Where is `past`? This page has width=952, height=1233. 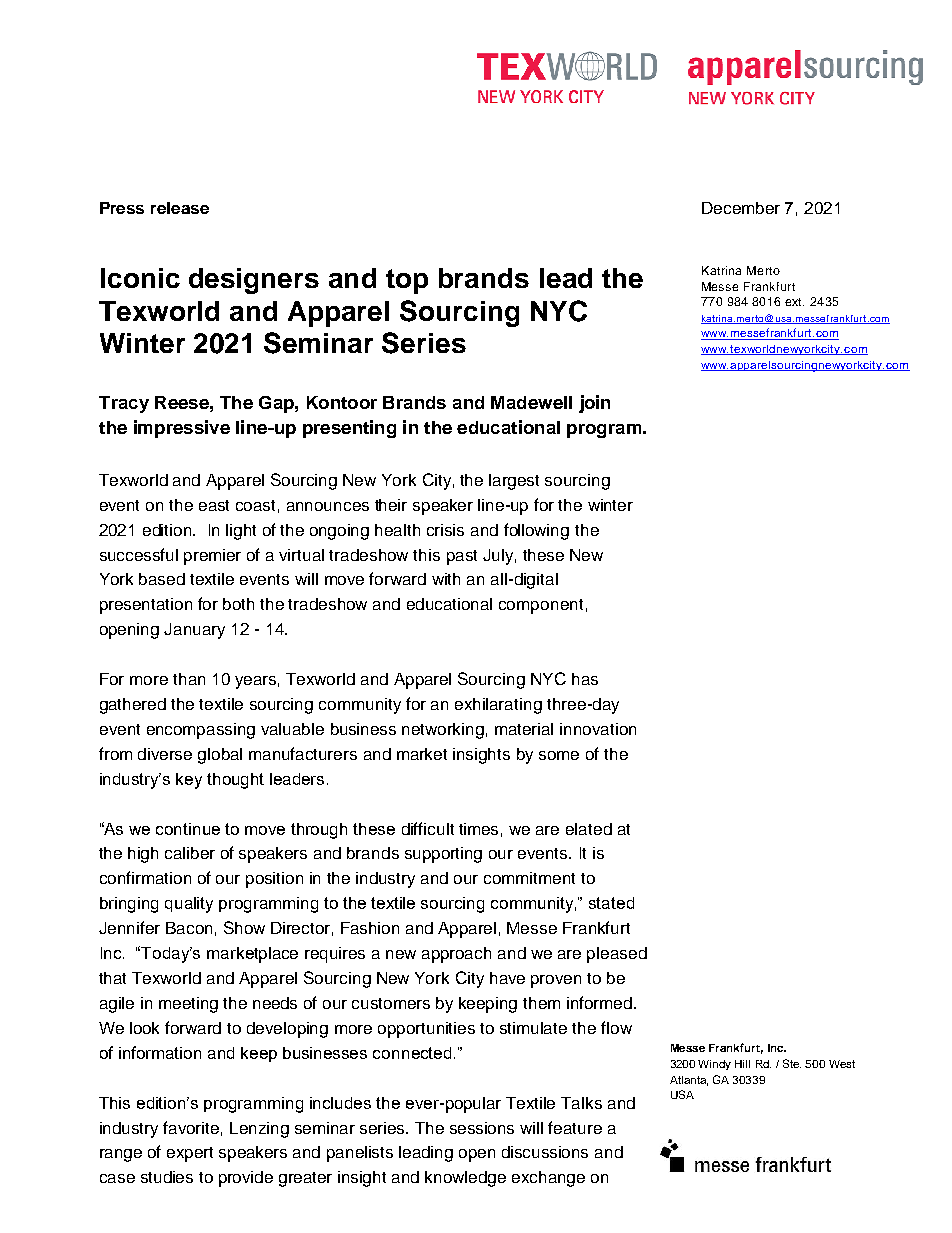 past is located at coordinates (462, 557).
